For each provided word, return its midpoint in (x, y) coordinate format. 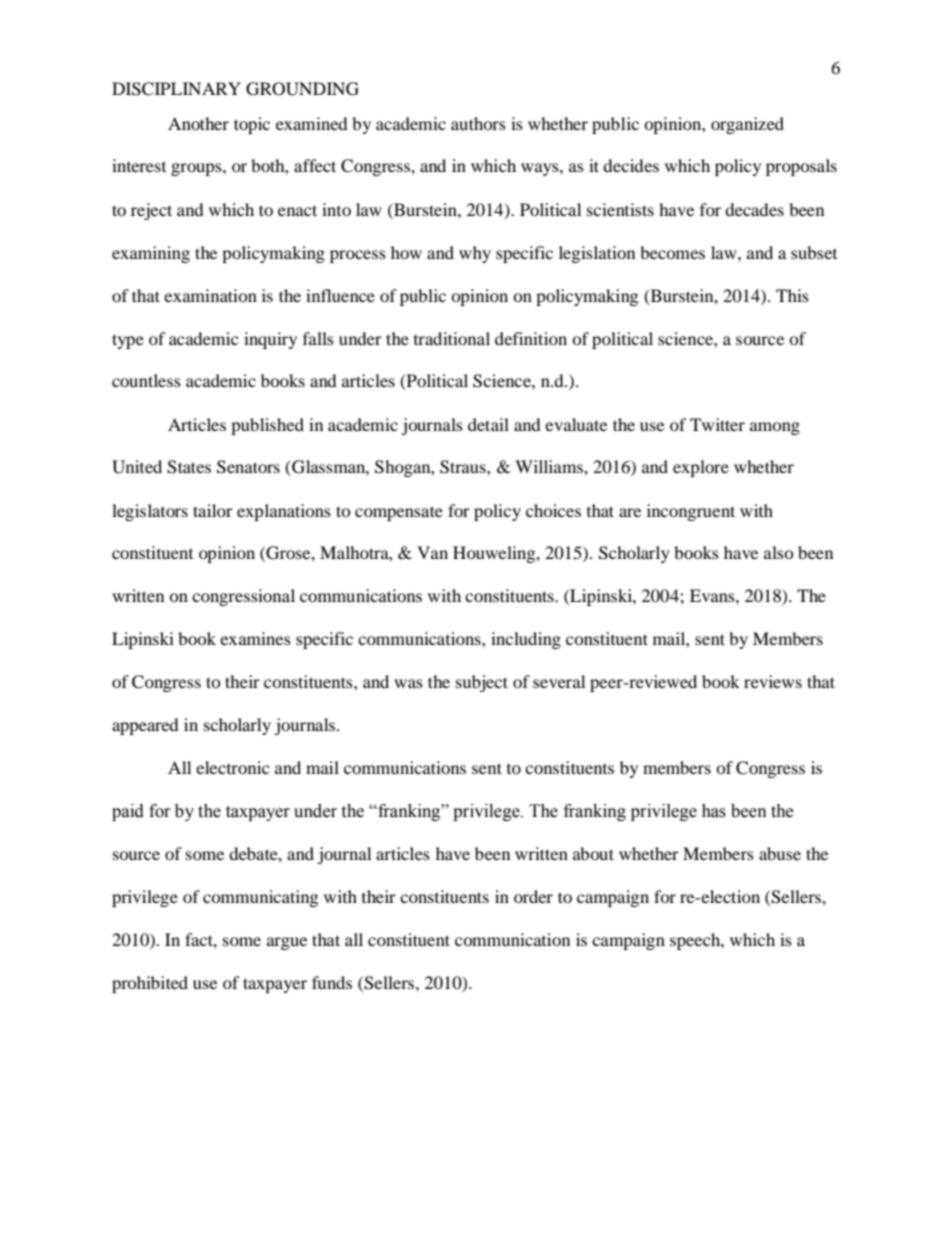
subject (482, 683)
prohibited (150, 984)
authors (478, 123)
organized (747, 125)
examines (255, 638)
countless (146, 380)
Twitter (717, 424)
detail (488, 424)
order (533, 896)
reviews (773, 681)
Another (198, 123)
